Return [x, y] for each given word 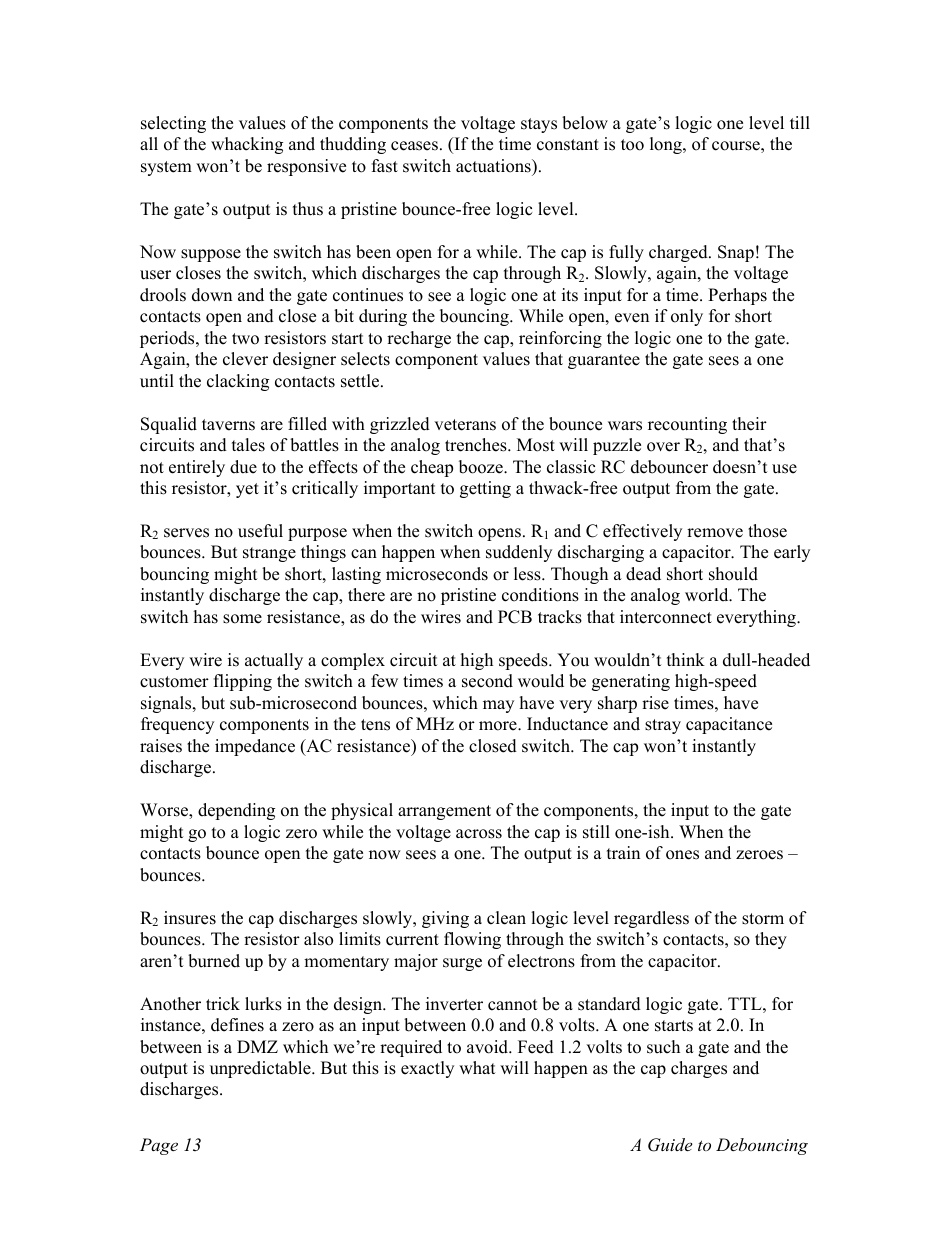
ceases [414, 146]
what [477, 1067]
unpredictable [261, 1069]
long [667, 145]
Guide [670, 1145]
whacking [247, 145]
